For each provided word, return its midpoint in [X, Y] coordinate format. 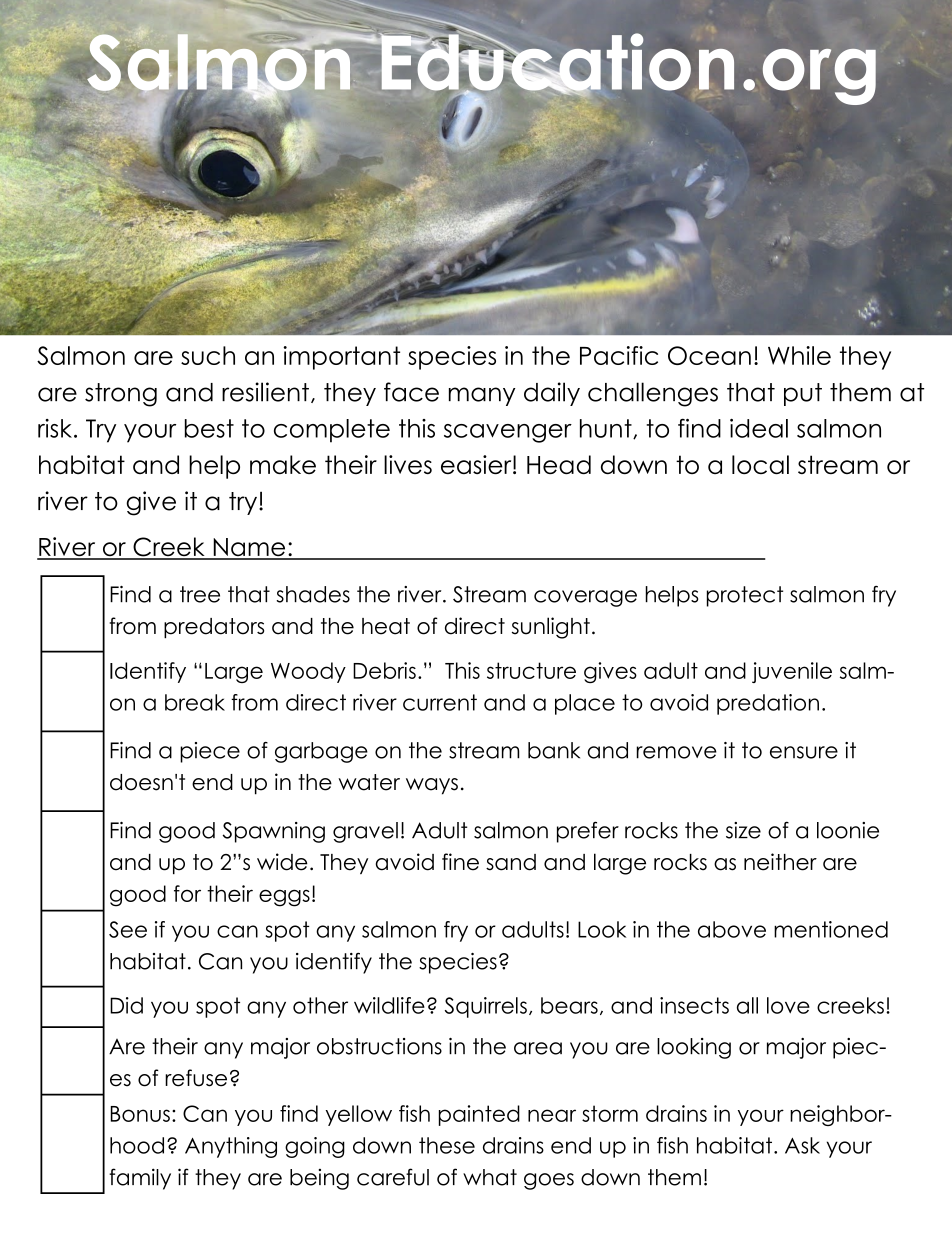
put [803, 394]
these [447, 1145]
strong [121, 395]
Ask [802, 1145]
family [140, 1179]
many [482, 396]
